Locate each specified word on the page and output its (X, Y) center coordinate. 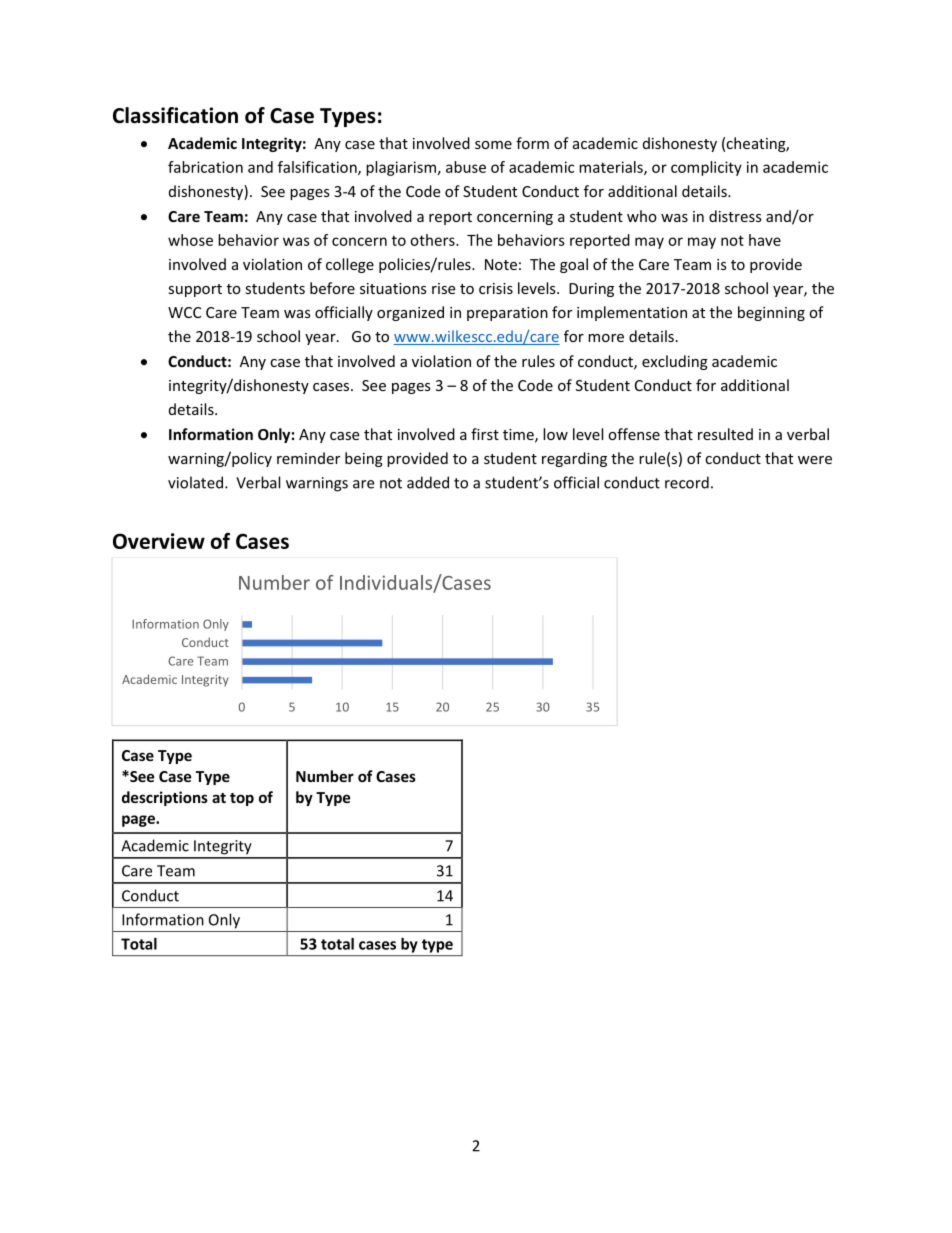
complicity (706, 168)
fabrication (205, 167)
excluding (675, 362)
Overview (159, 541)
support (195, 290)
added (428, 482)
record (687, 482)
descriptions (165, 798)
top (242, 799)
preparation (507, 314)
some (493, 145)
